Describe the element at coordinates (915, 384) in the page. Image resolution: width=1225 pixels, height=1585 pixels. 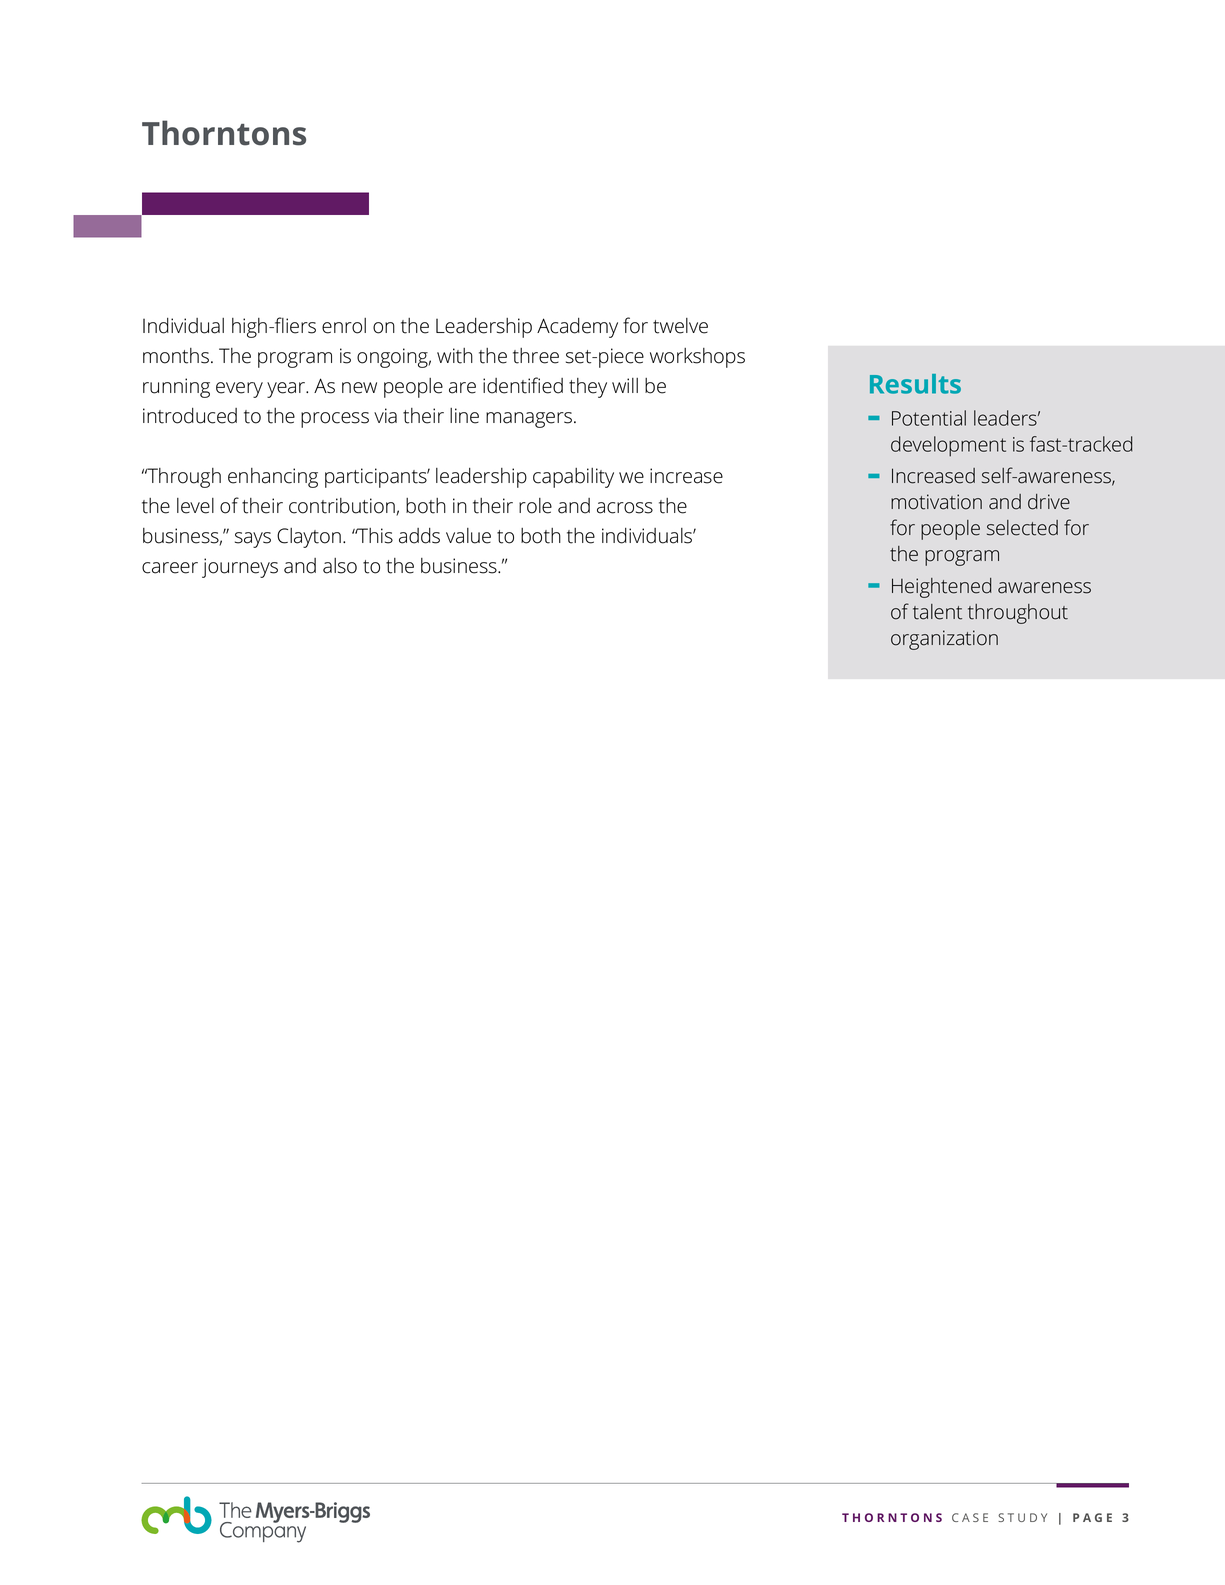
I see `Results` at that location.
